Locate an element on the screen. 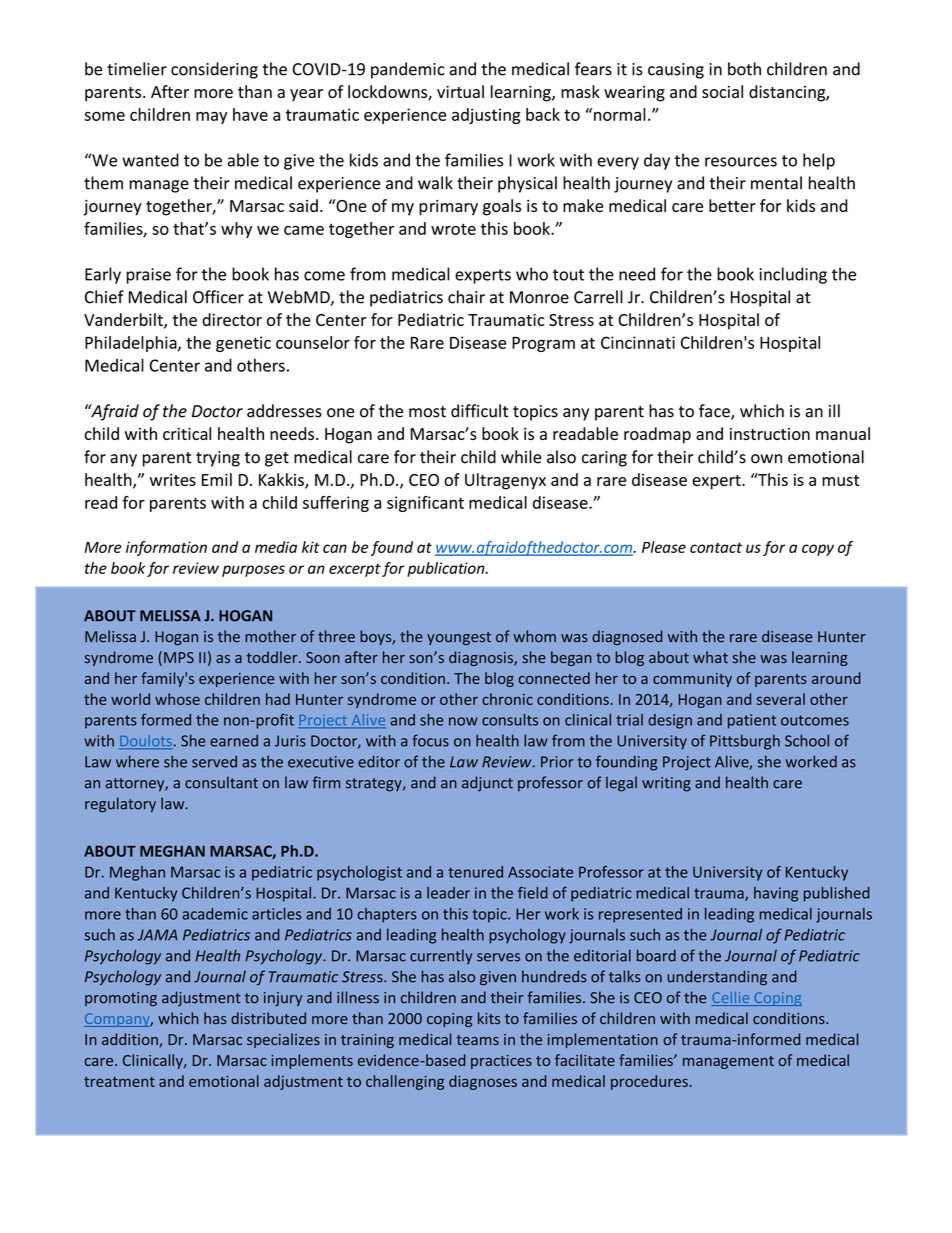 The height and width of the screenshot is (1233, 952). virtual is located at coordinates (460, 91).
